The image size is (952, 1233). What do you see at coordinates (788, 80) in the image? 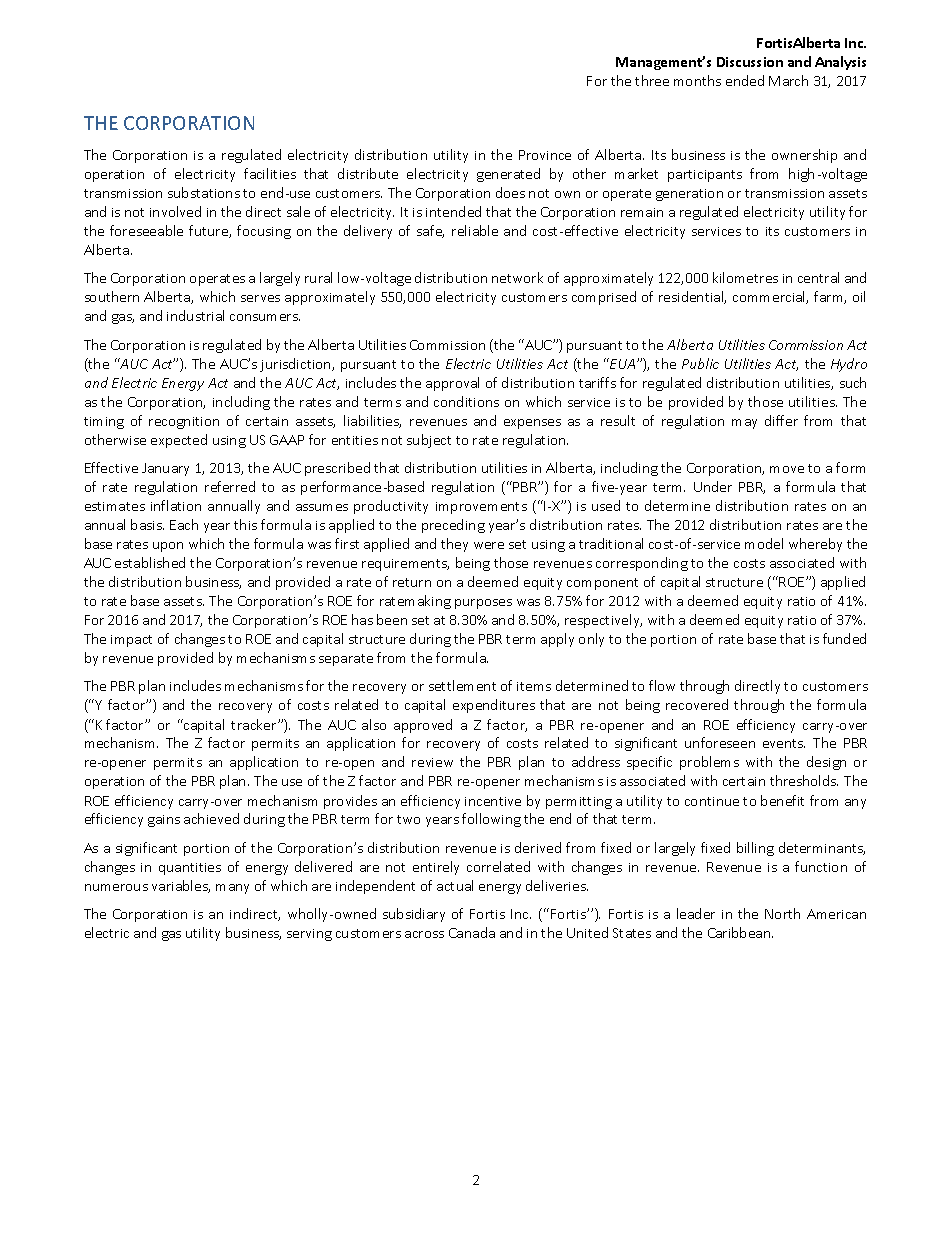
I see `March` at bounding box center [788, 80].
